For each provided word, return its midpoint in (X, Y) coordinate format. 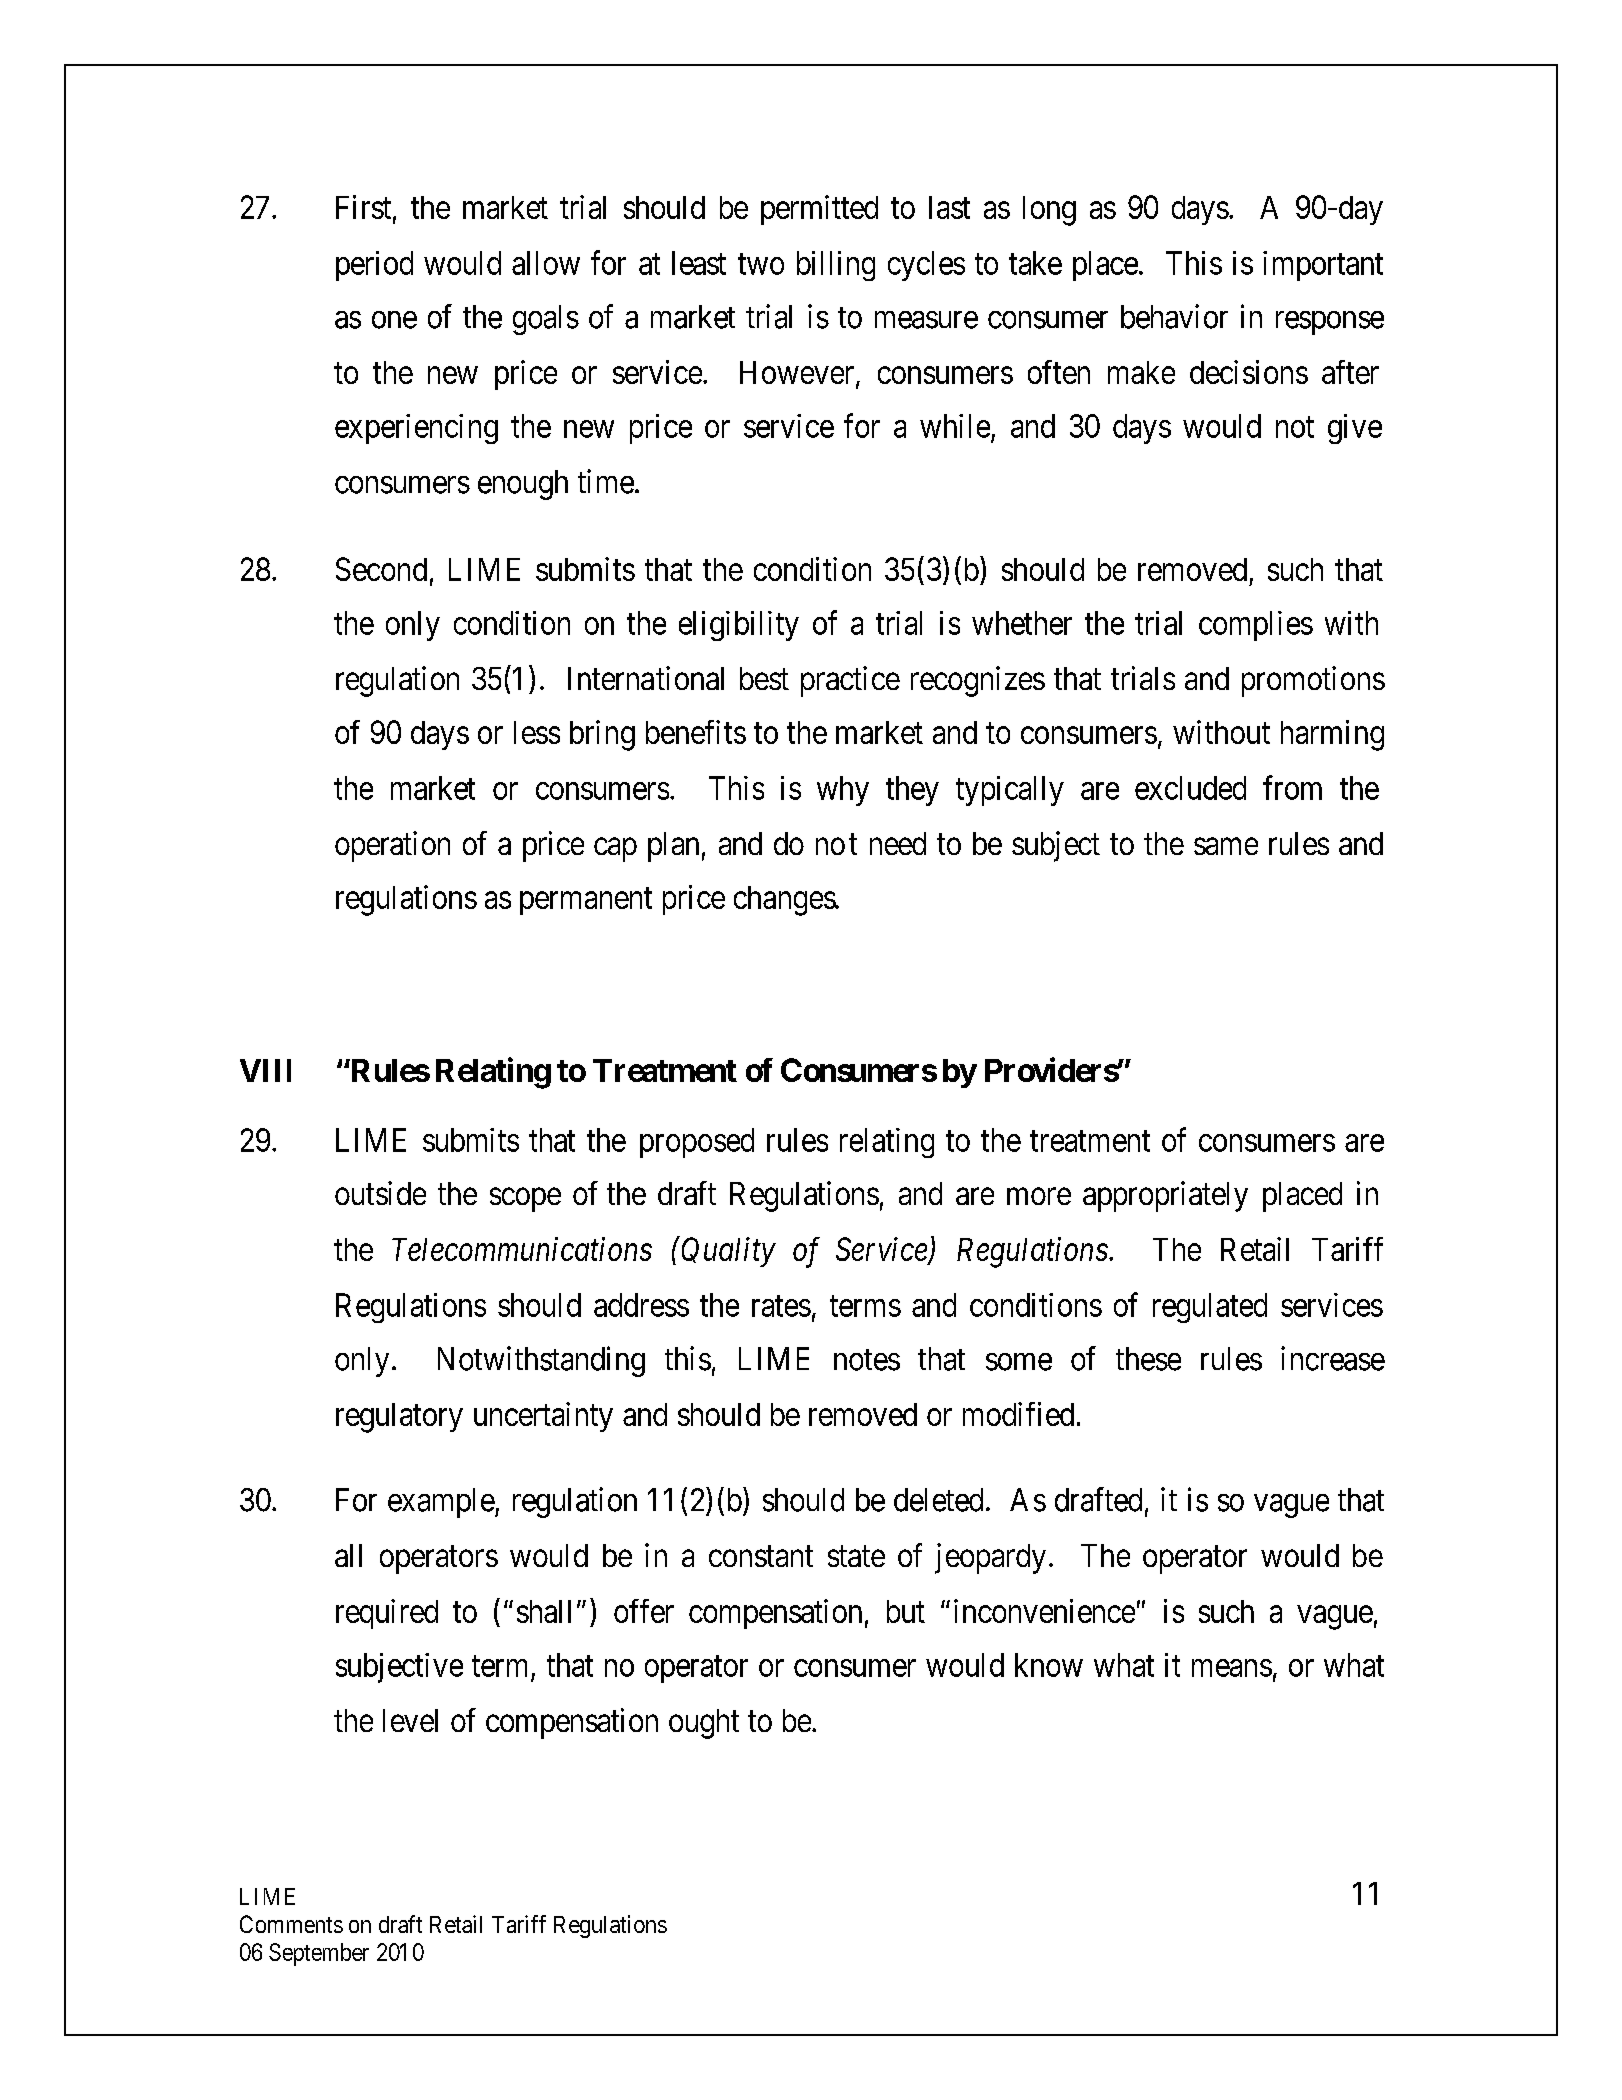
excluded (1190, 788)
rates (781, 1306)
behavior (1174, 316)
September (319, 1954)
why (843, 791)
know (1049, 1665)
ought (704, 1724)
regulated (1210, 1308)
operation (392, 846)
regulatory (399, 1418)
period (374, 266)
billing (836, 266)
